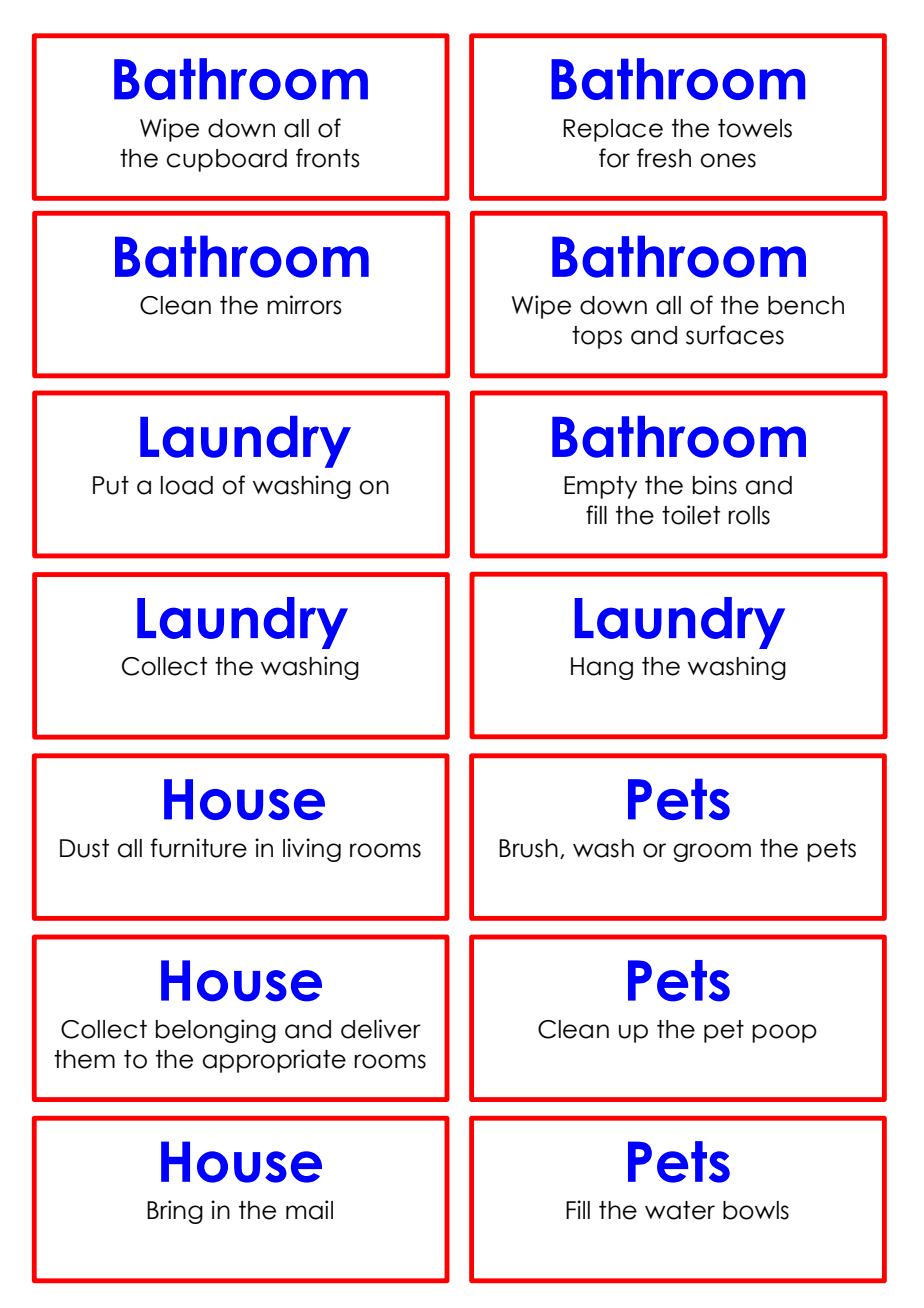 This image has width=924, height=1308. I want to click on furniture, so click(199, 848).
